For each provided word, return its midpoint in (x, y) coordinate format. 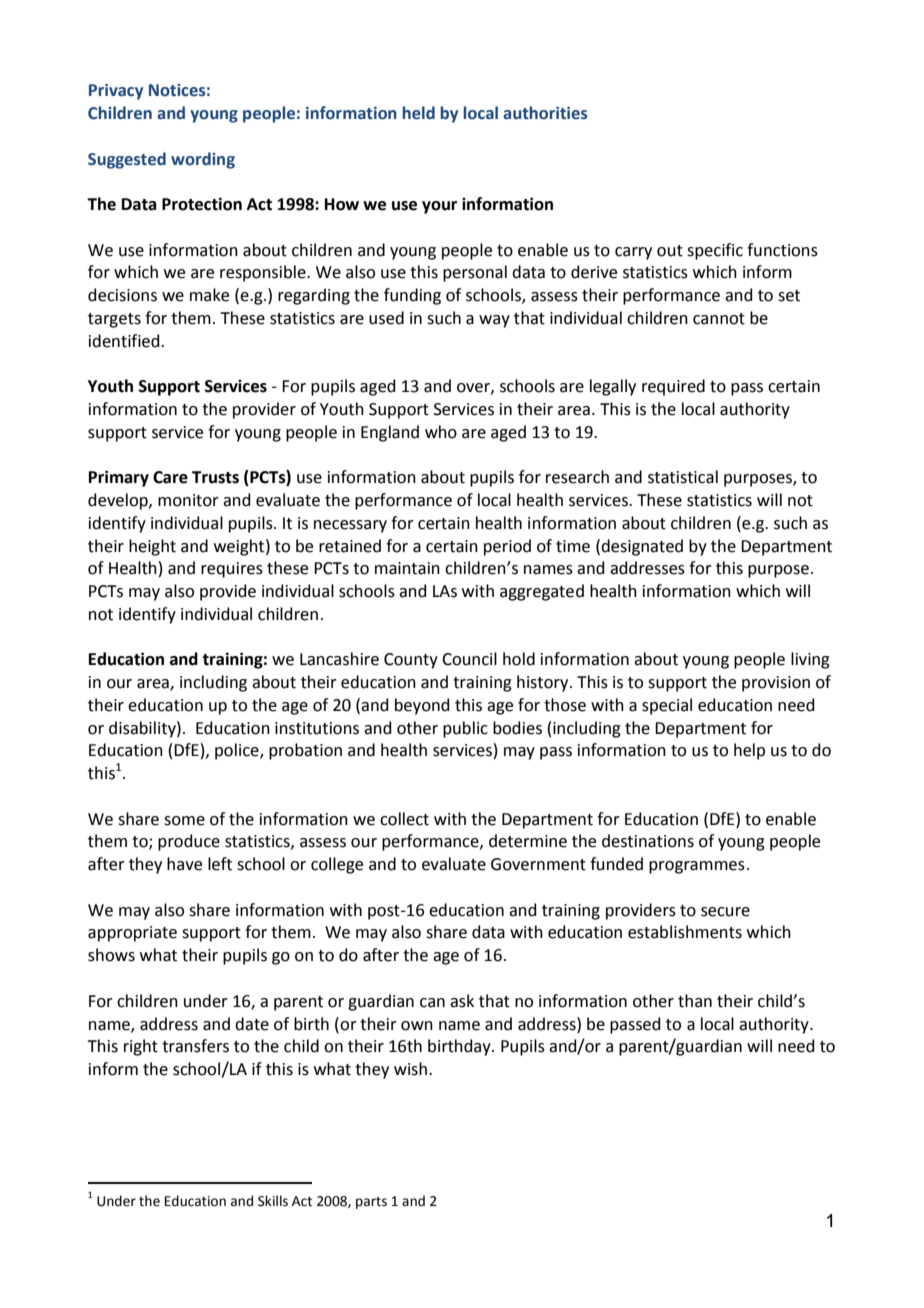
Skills (273, 1201)
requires (232, 570)
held (418, 113)
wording (203, 160)
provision (776, 684)
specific (715, 251)
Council (469, 659)
